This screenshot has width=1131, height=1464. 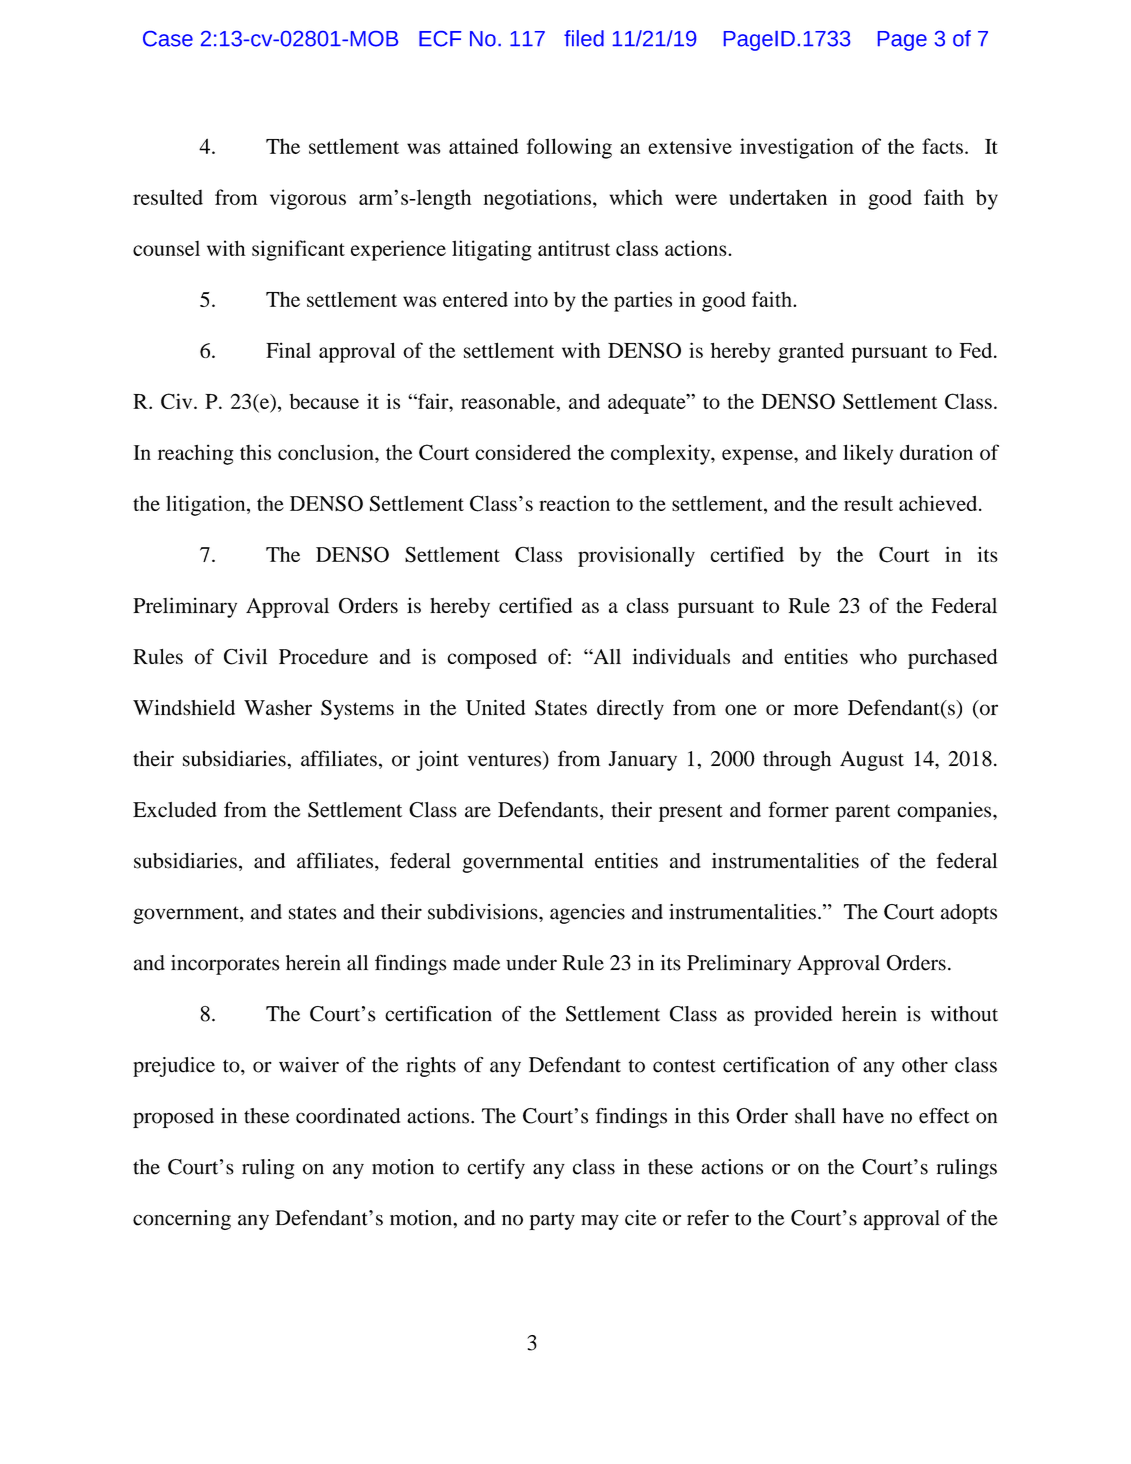 I want to click on concerning, so click(x=182, y=1220).
